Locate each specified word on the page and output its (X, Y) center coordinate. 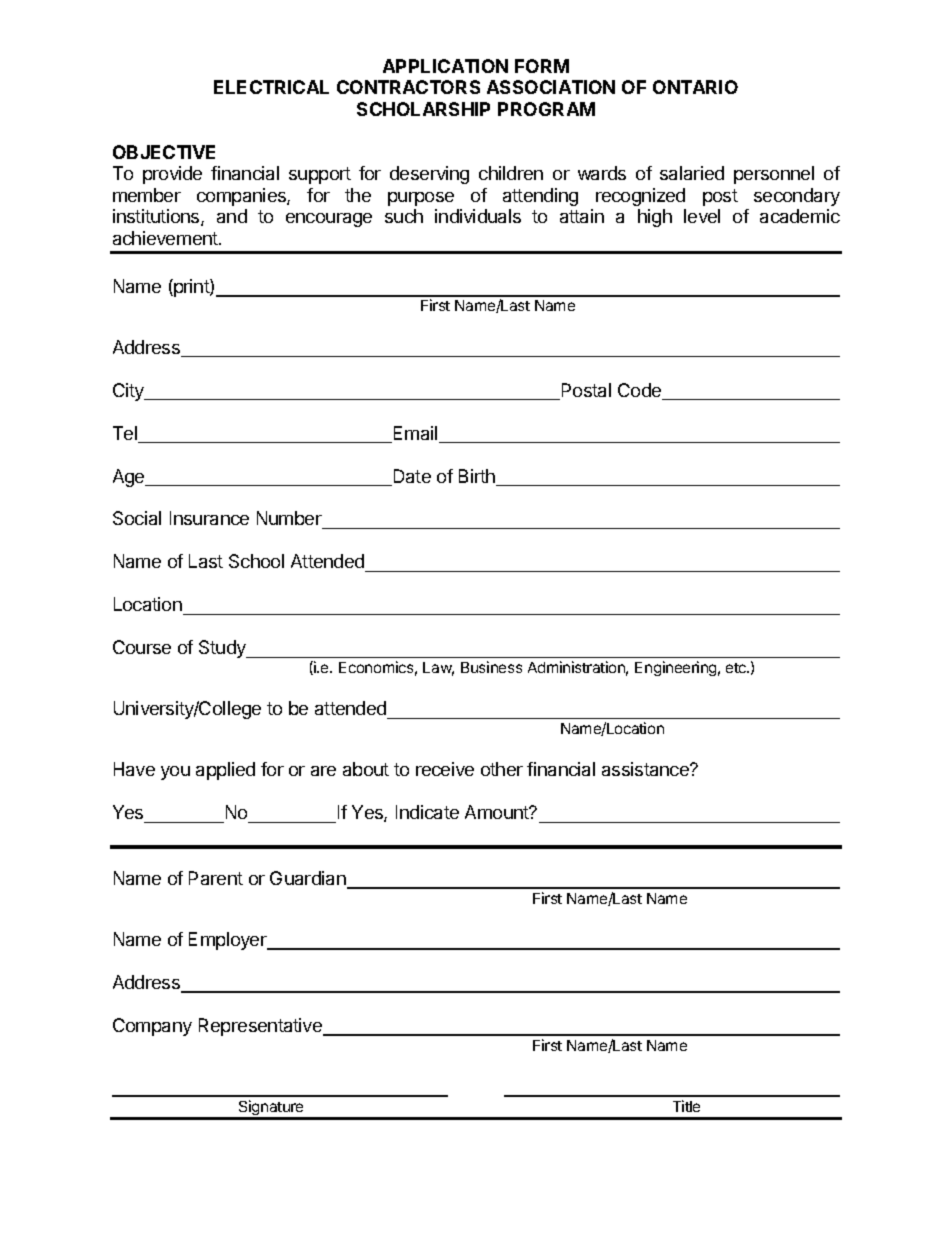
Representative (261, 1027)
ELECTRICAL (271, 87)
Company (152, 1027)
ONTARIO (695, 87)
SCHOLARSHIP (423, 109)
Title (686, 1106)
